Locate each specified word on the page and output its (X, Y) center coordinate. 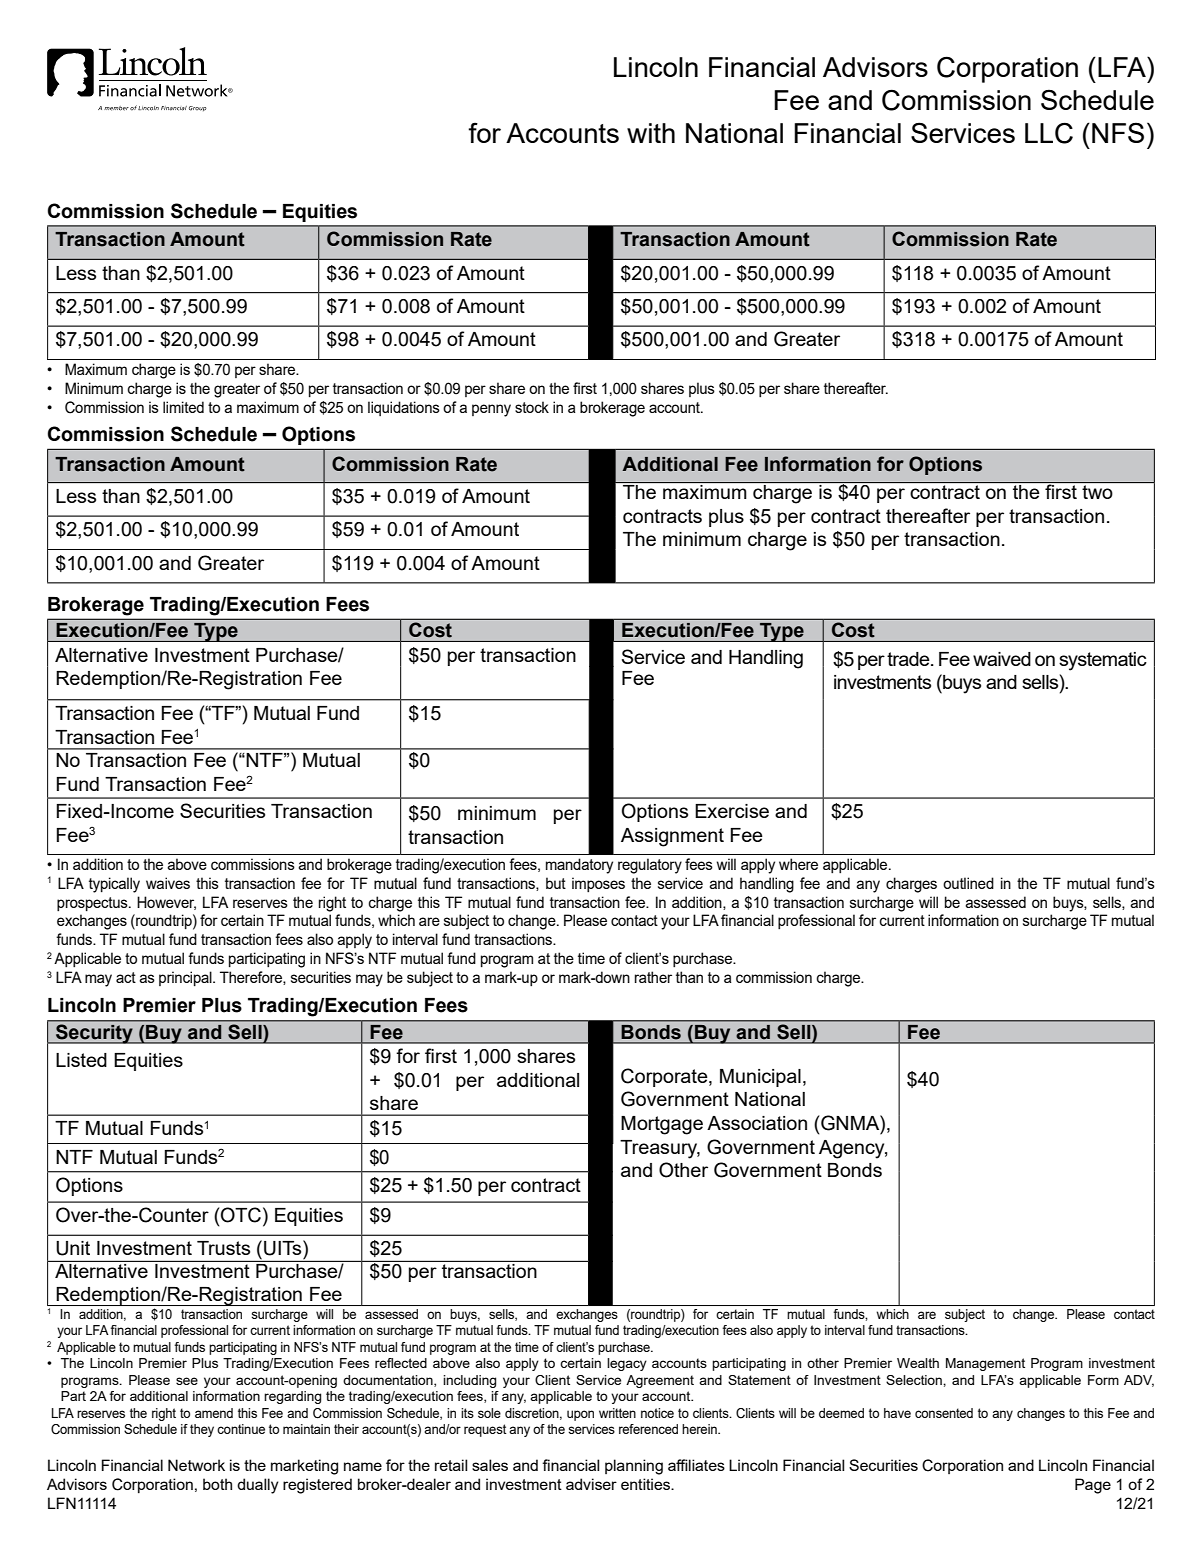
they (202, 1430)
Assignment (672, 837)
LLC (1049, 133)
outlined (968, 883)
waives (168, 883)
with (651, 133)
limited (183, 407)
